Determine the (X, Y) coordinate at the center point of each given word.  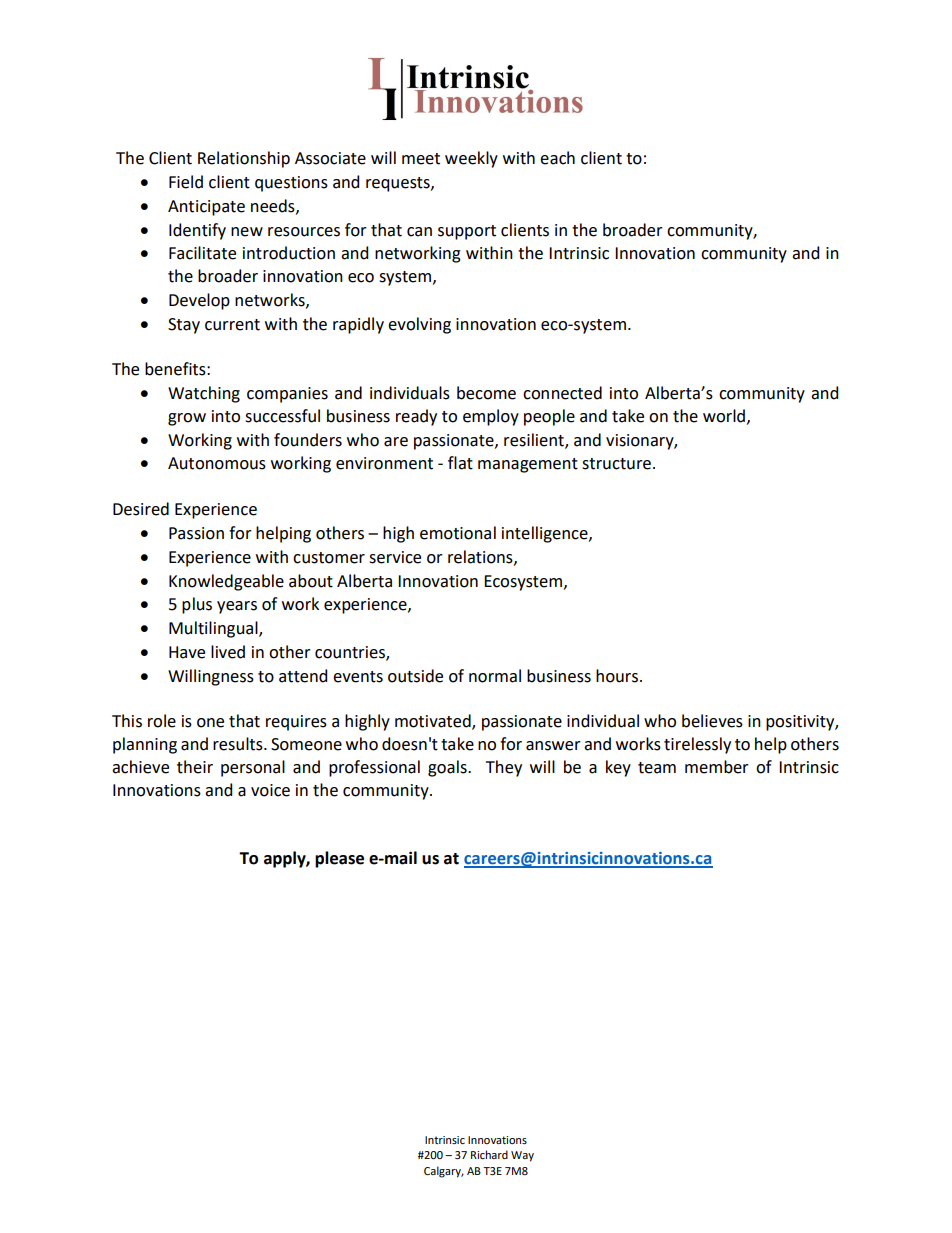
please (339, 859)
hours (618, 676)
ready (416, 417)
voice (270, 790)
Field (186, 182)
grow (187, 419)
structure (616, 464)
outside (415, 676)
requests (399, 184)
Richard (489, 1154)
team (657, 768)
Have (187, 652)
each (557, 158)
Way (522, 1156)
